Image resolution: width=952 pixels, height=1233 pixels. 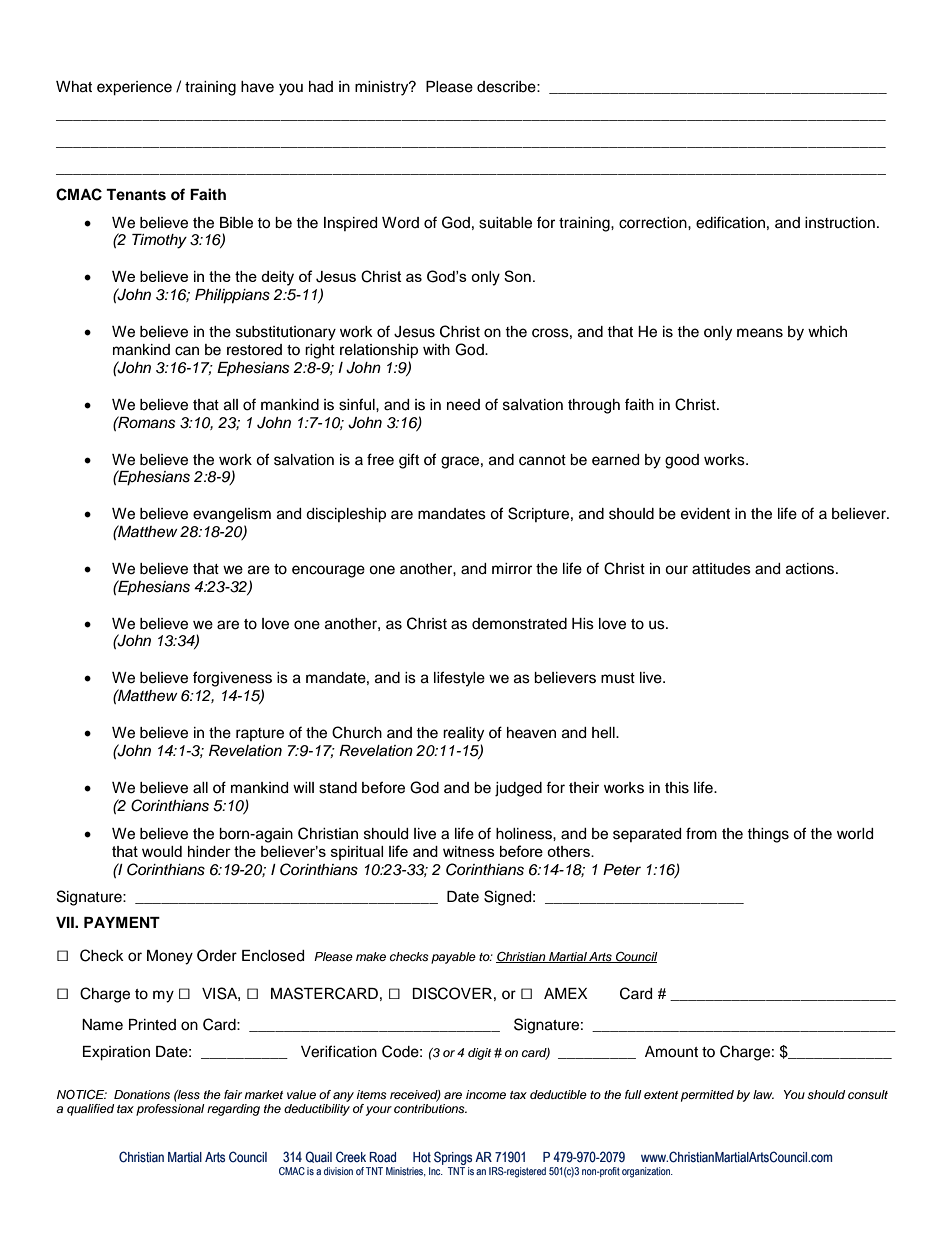 I want to click on rapture, so click(x=260, y=734).
